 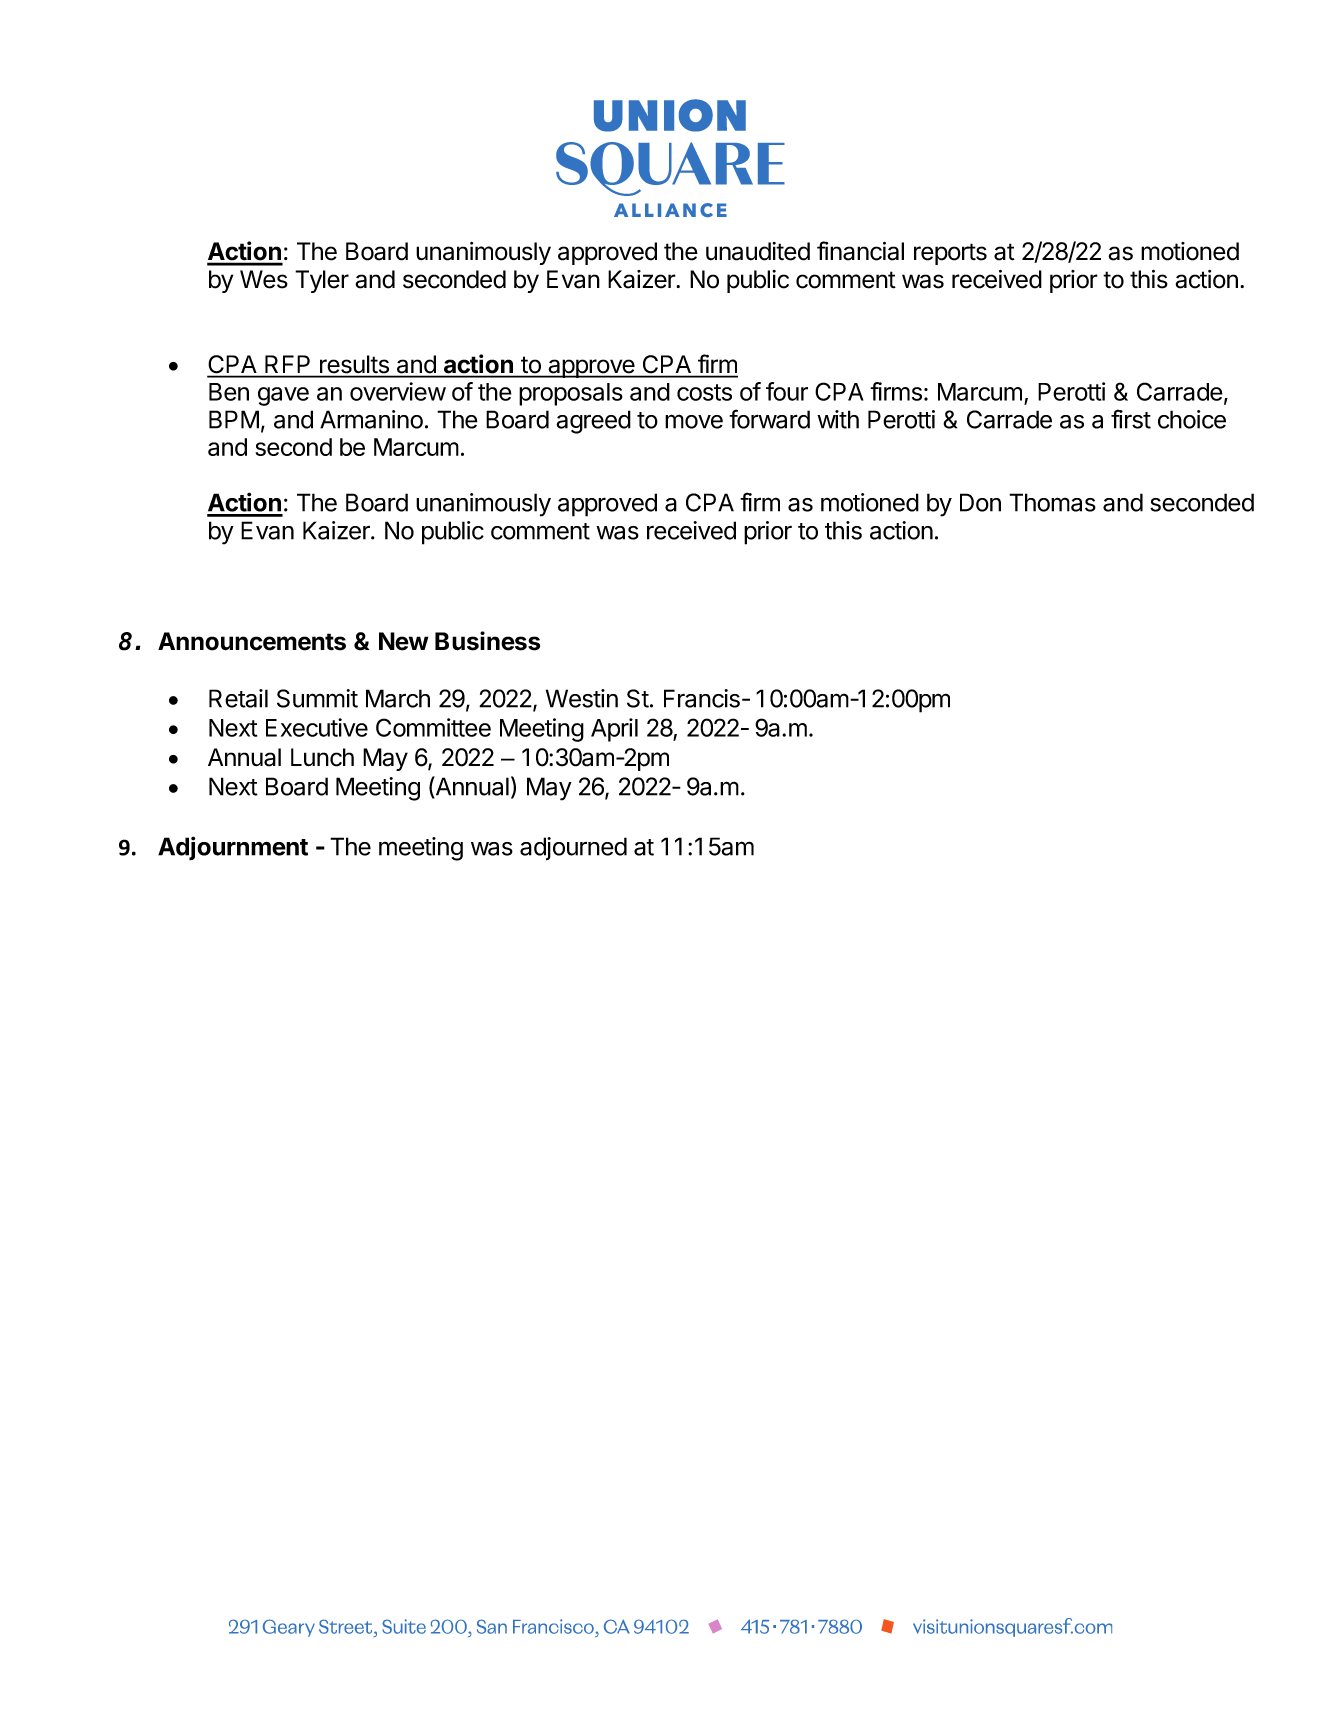 What do you see at coordinates (233, 848) in the image?
I see `Adjournment` at bounding box center [233, 848].
